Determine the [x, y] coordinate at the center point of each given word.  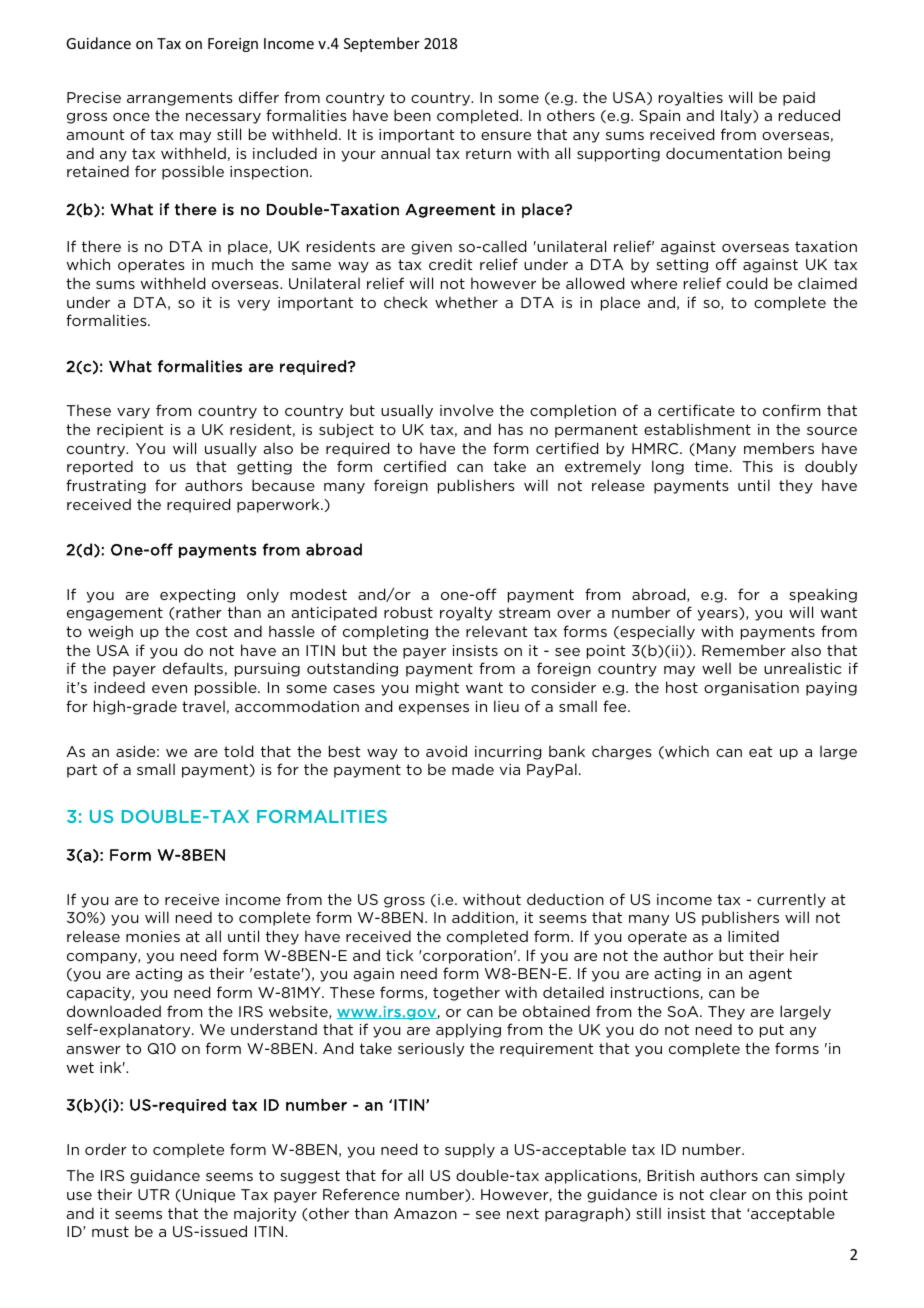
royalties [691, 99]
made [473, 769]
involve [467, 410]
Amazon [425, 1213]
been [412, 115]
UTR [153, 1194]
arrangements [180, 99]
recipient [130, 431]
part [82, 771]
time [713, 466]
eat [761, 751]
